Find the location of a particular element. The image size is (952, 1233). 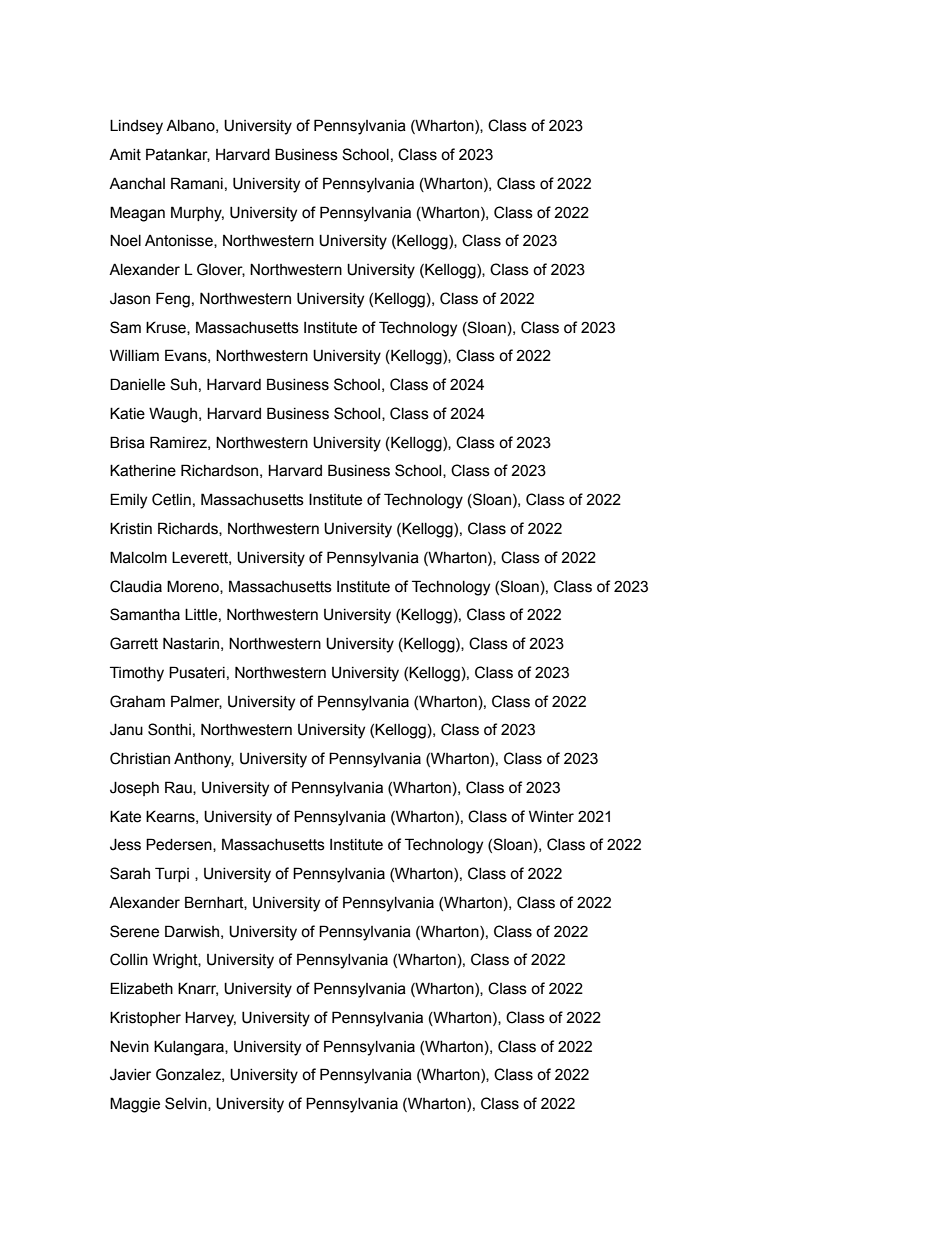

Pedersen is located at coordinates (180, 845).
